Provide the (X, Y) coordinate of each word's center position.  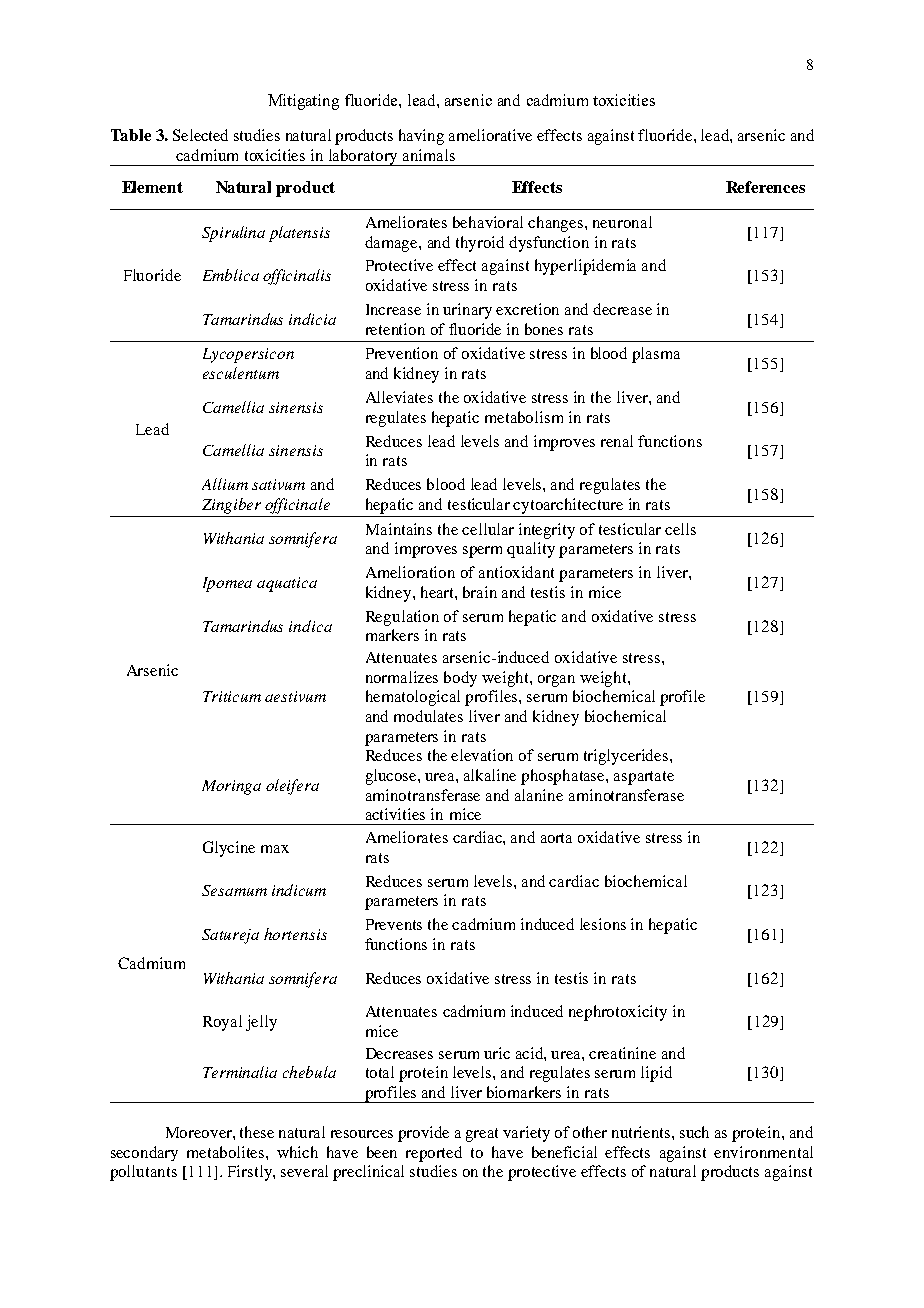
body (460, 679)
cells (680, 529)
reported (434, 1154)
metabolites (227, 1152)
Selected (200, 135)
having (421, 137)
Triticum (232, 696)
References (765, 187)
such (694, 1132)
